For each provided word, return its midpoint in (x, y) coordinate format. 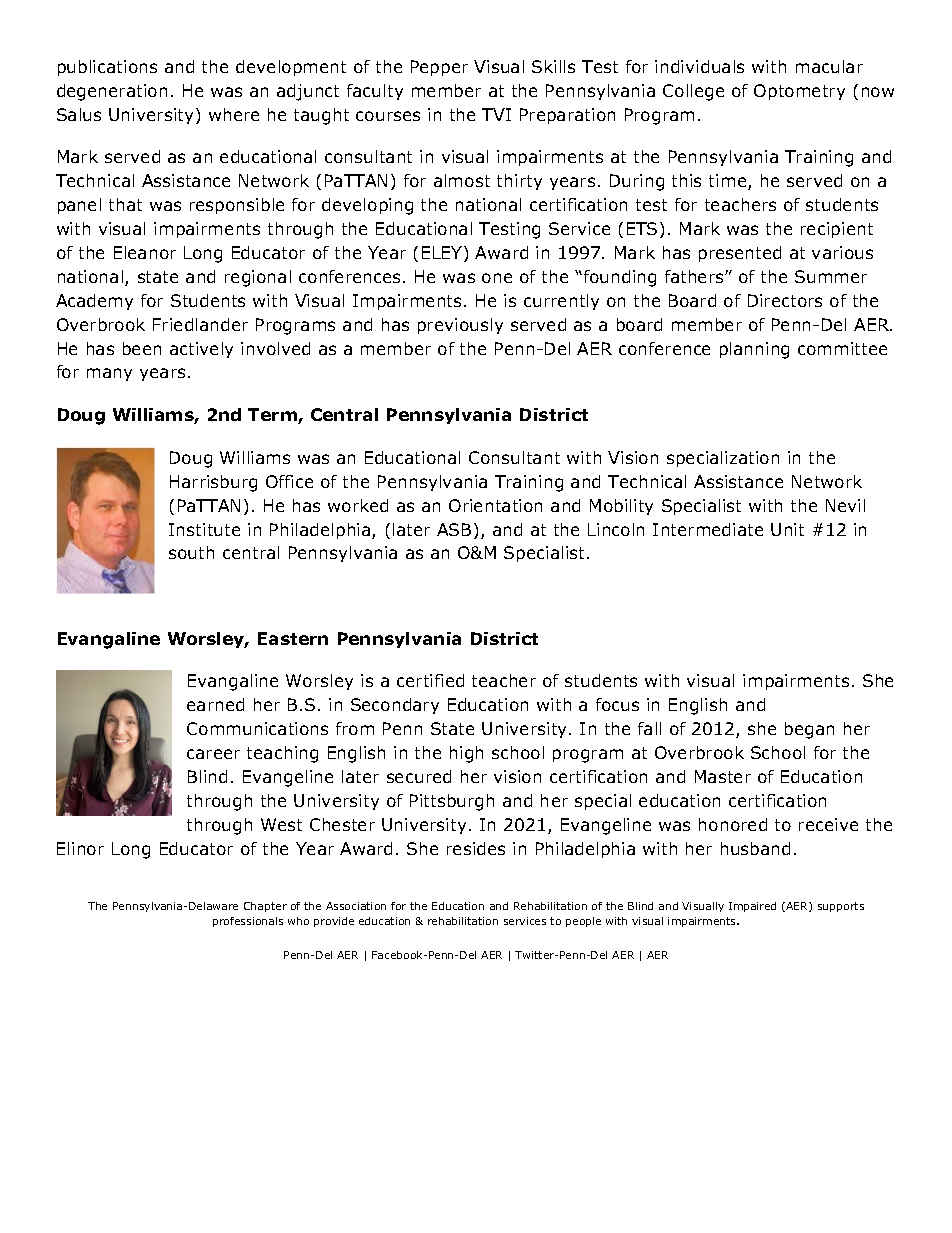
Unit (787, 529)
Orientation (495, 505)
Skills (553, 66)
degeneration (112, 92)
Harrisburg (213, 483)
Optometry (799, 92)
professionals (248, 922)
